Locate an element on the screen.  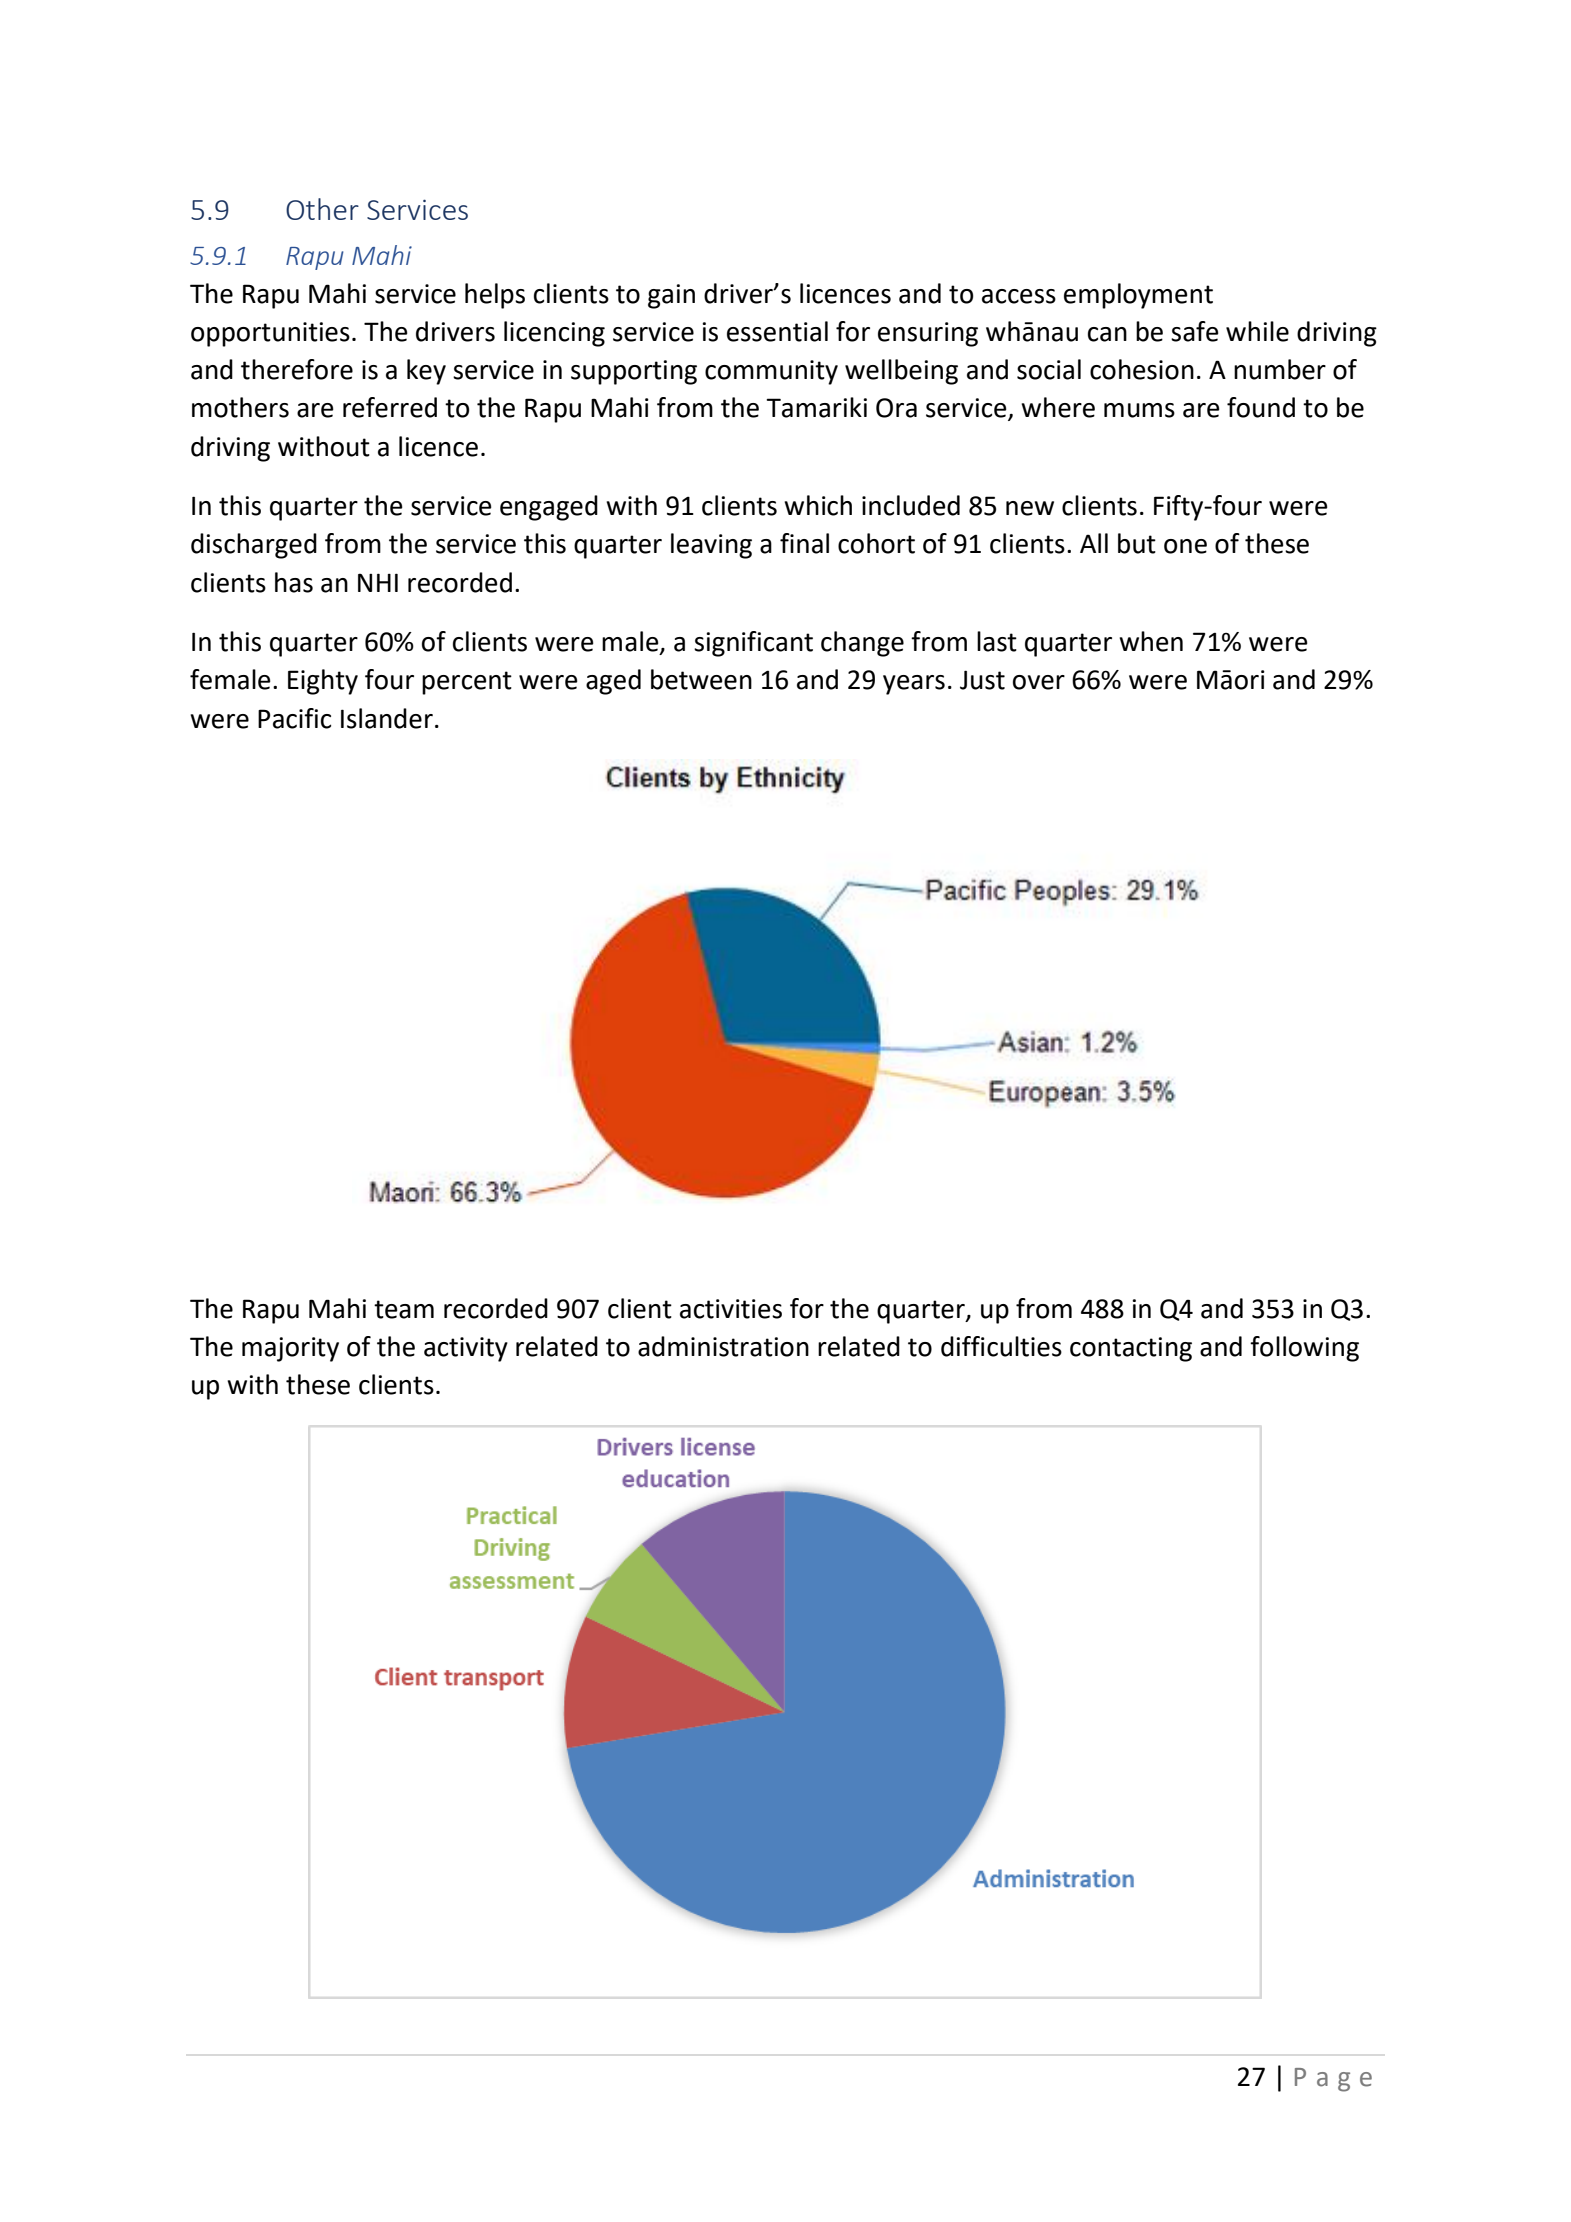
key is located at coordinates (426, 372).
